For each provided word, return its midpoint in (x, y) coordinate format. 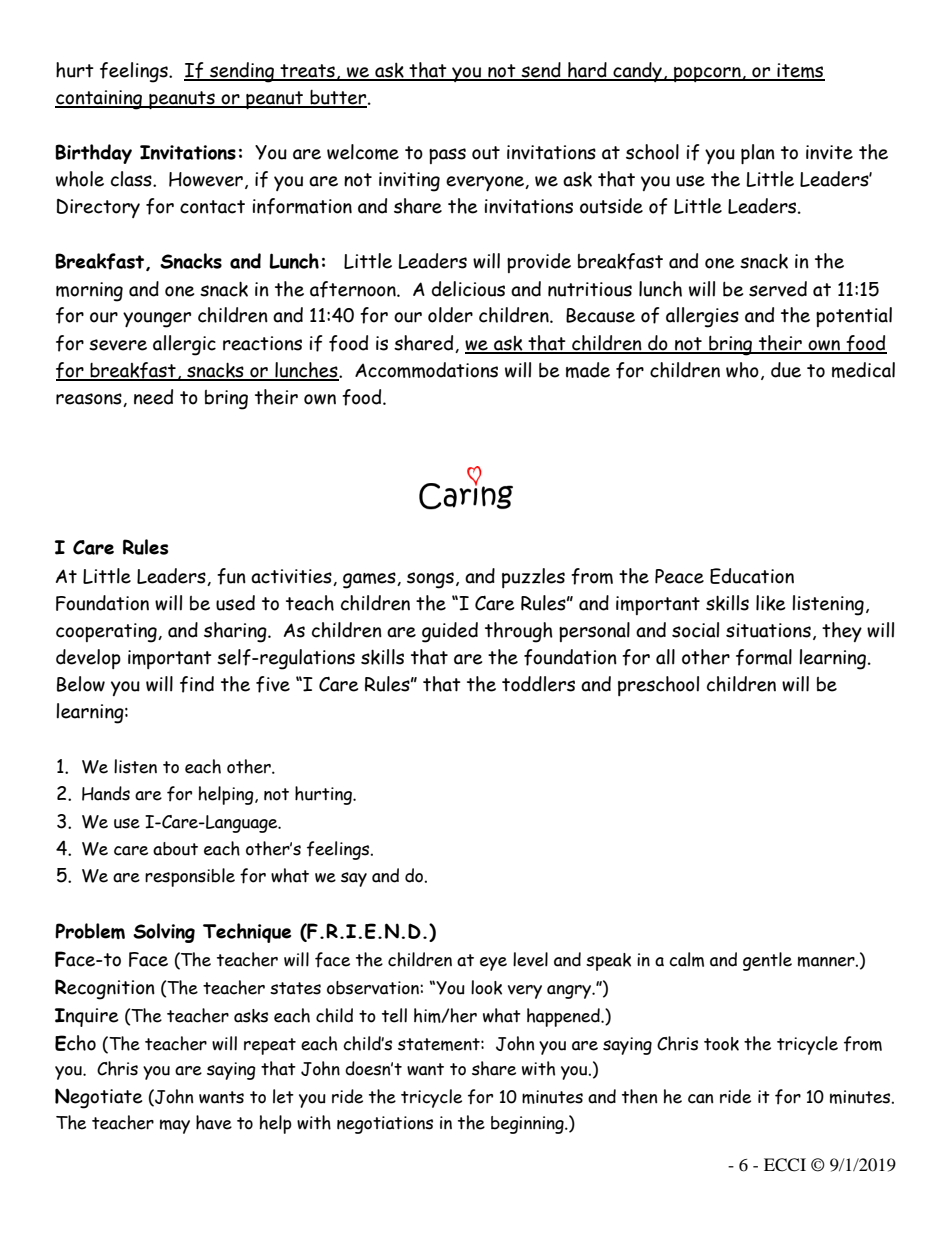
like (770, 603)
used (235, 603)
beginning (528, 1125)
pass (447, 156)
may (175, 1126)
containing (100, 100)
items (800, 71)
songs (430, 580)
